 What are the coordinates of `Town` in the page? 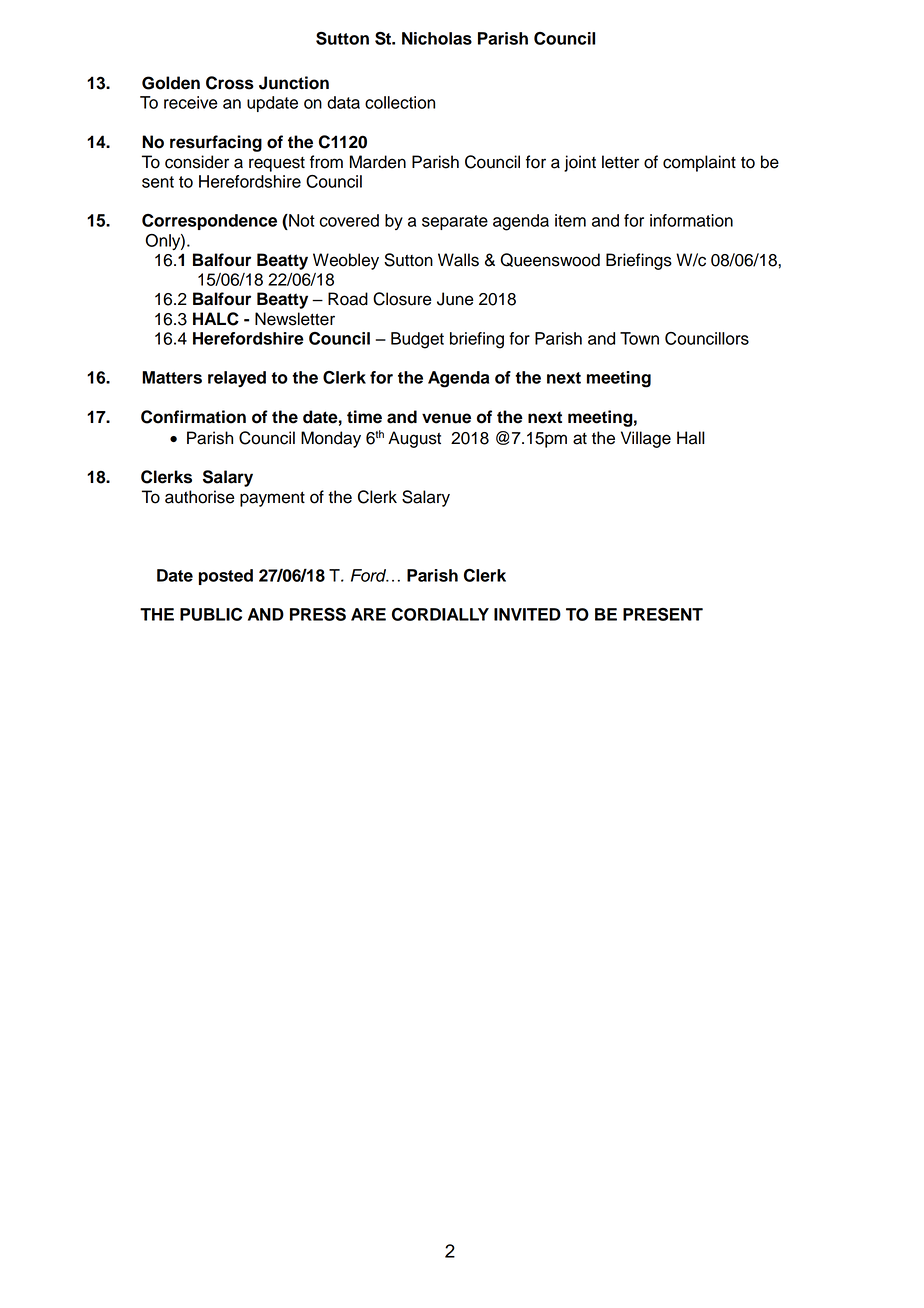 It's located at (639, 338).
